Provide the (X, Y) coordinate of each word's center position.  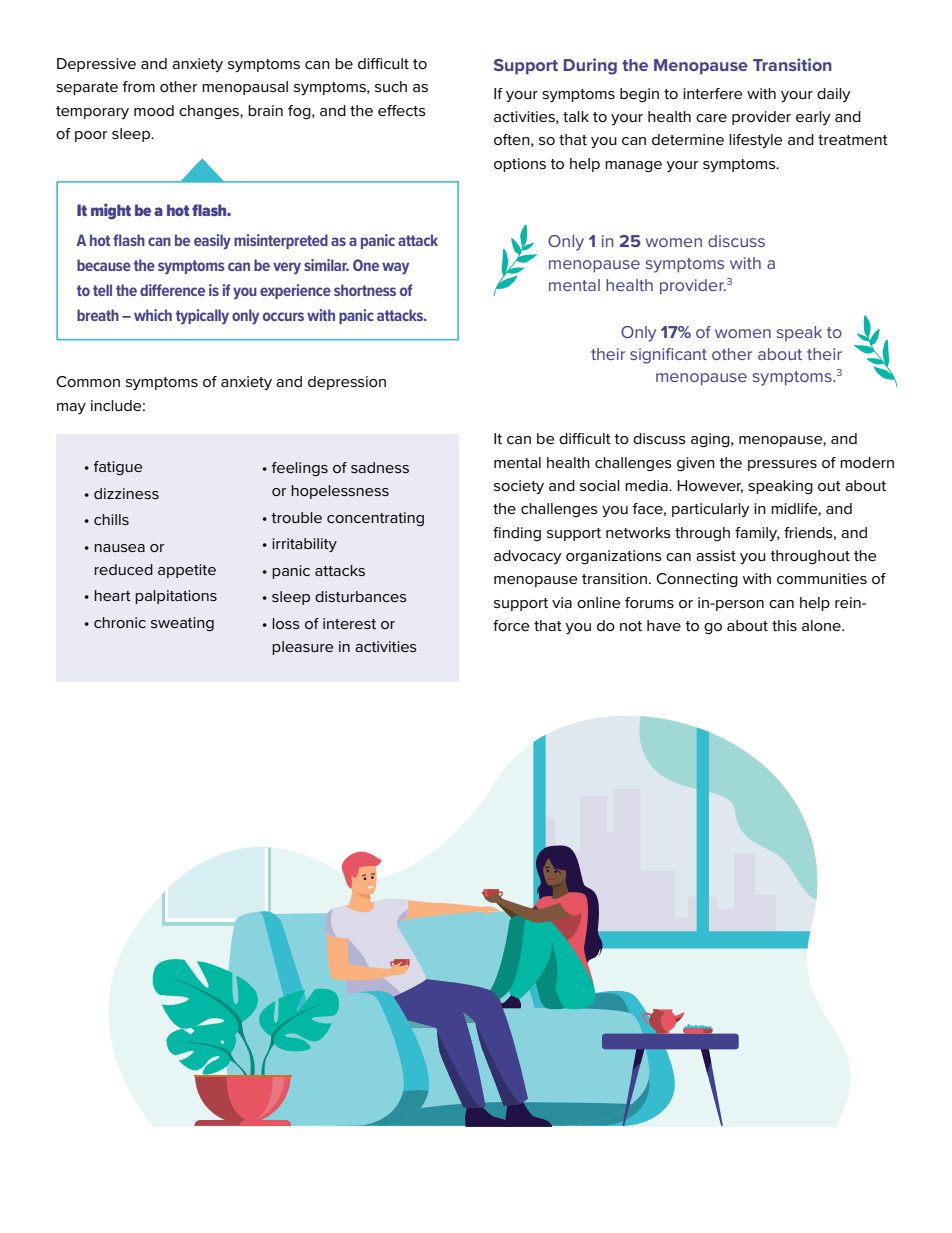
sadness (380, 467)
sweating (182, 624)
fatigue (118, 468)
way (395, 268)
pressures (782, 465)
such (391, 86)
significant (668, 356)
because (104, 265)
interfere (712, 93)
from (139, 87)
